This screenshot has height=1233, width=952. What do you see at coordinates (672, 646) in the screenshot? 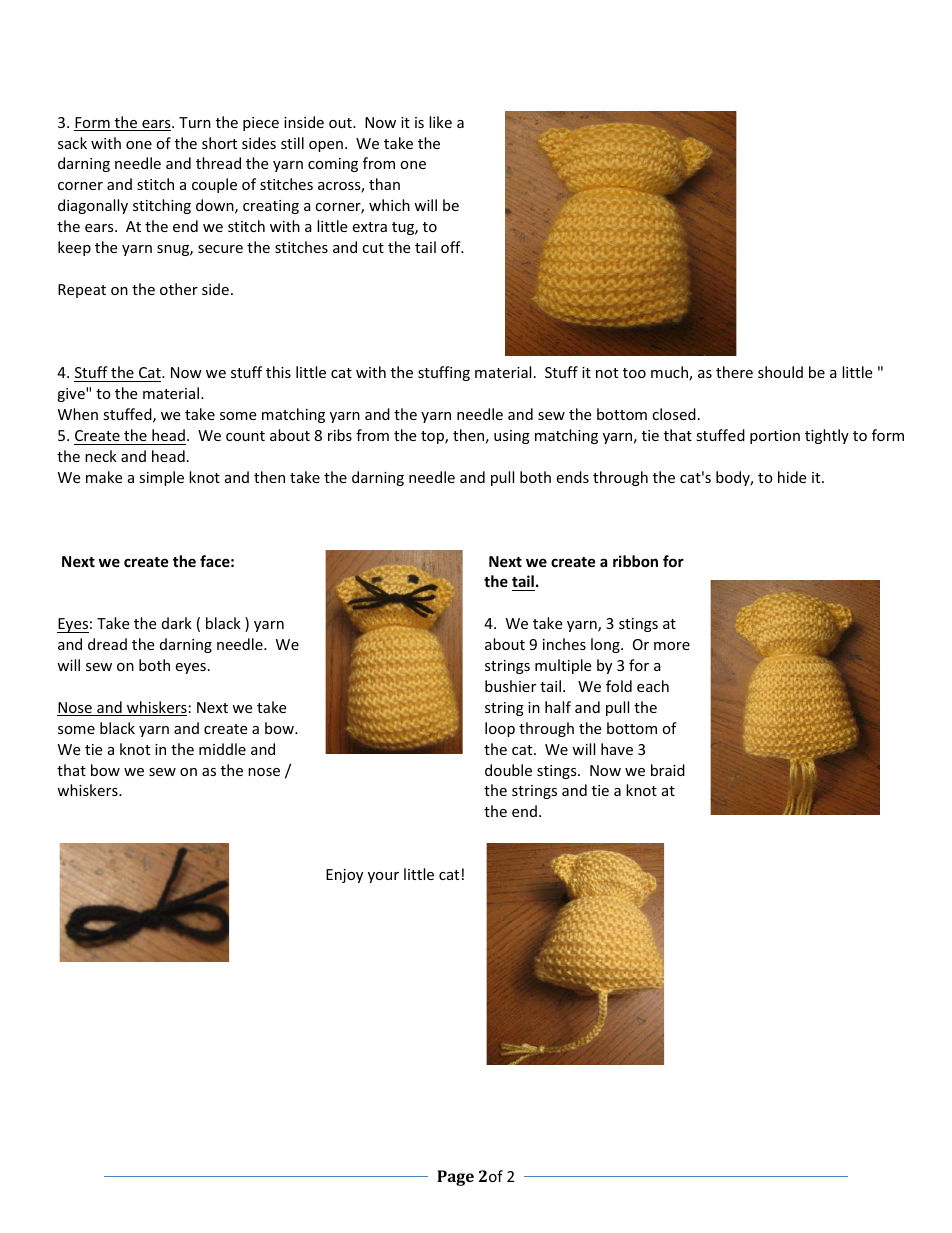
I see `more` at bounding box center [672, 646].
